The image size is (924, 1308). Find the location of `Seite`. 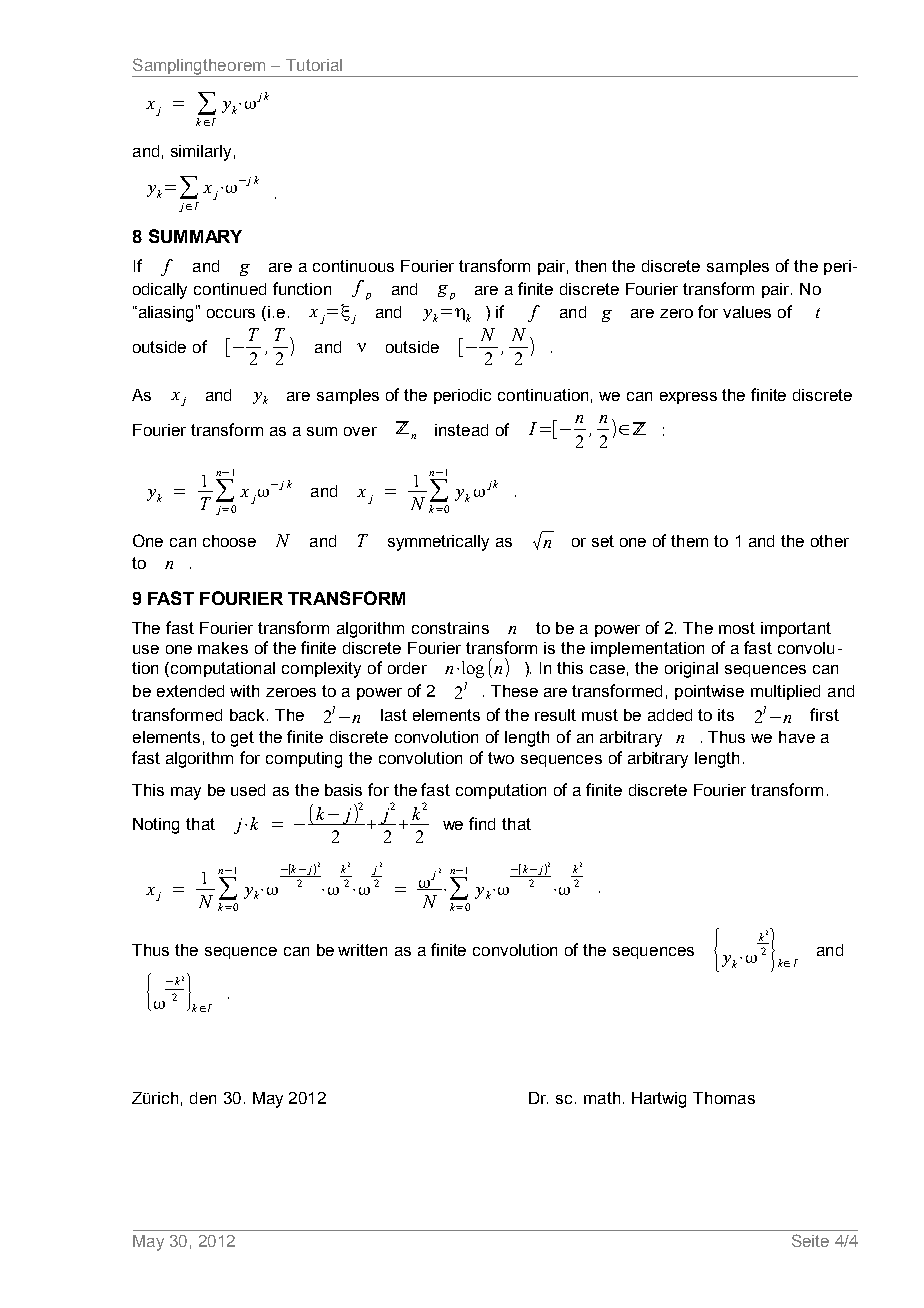

Seite is located at coordinates (810, 1240).
